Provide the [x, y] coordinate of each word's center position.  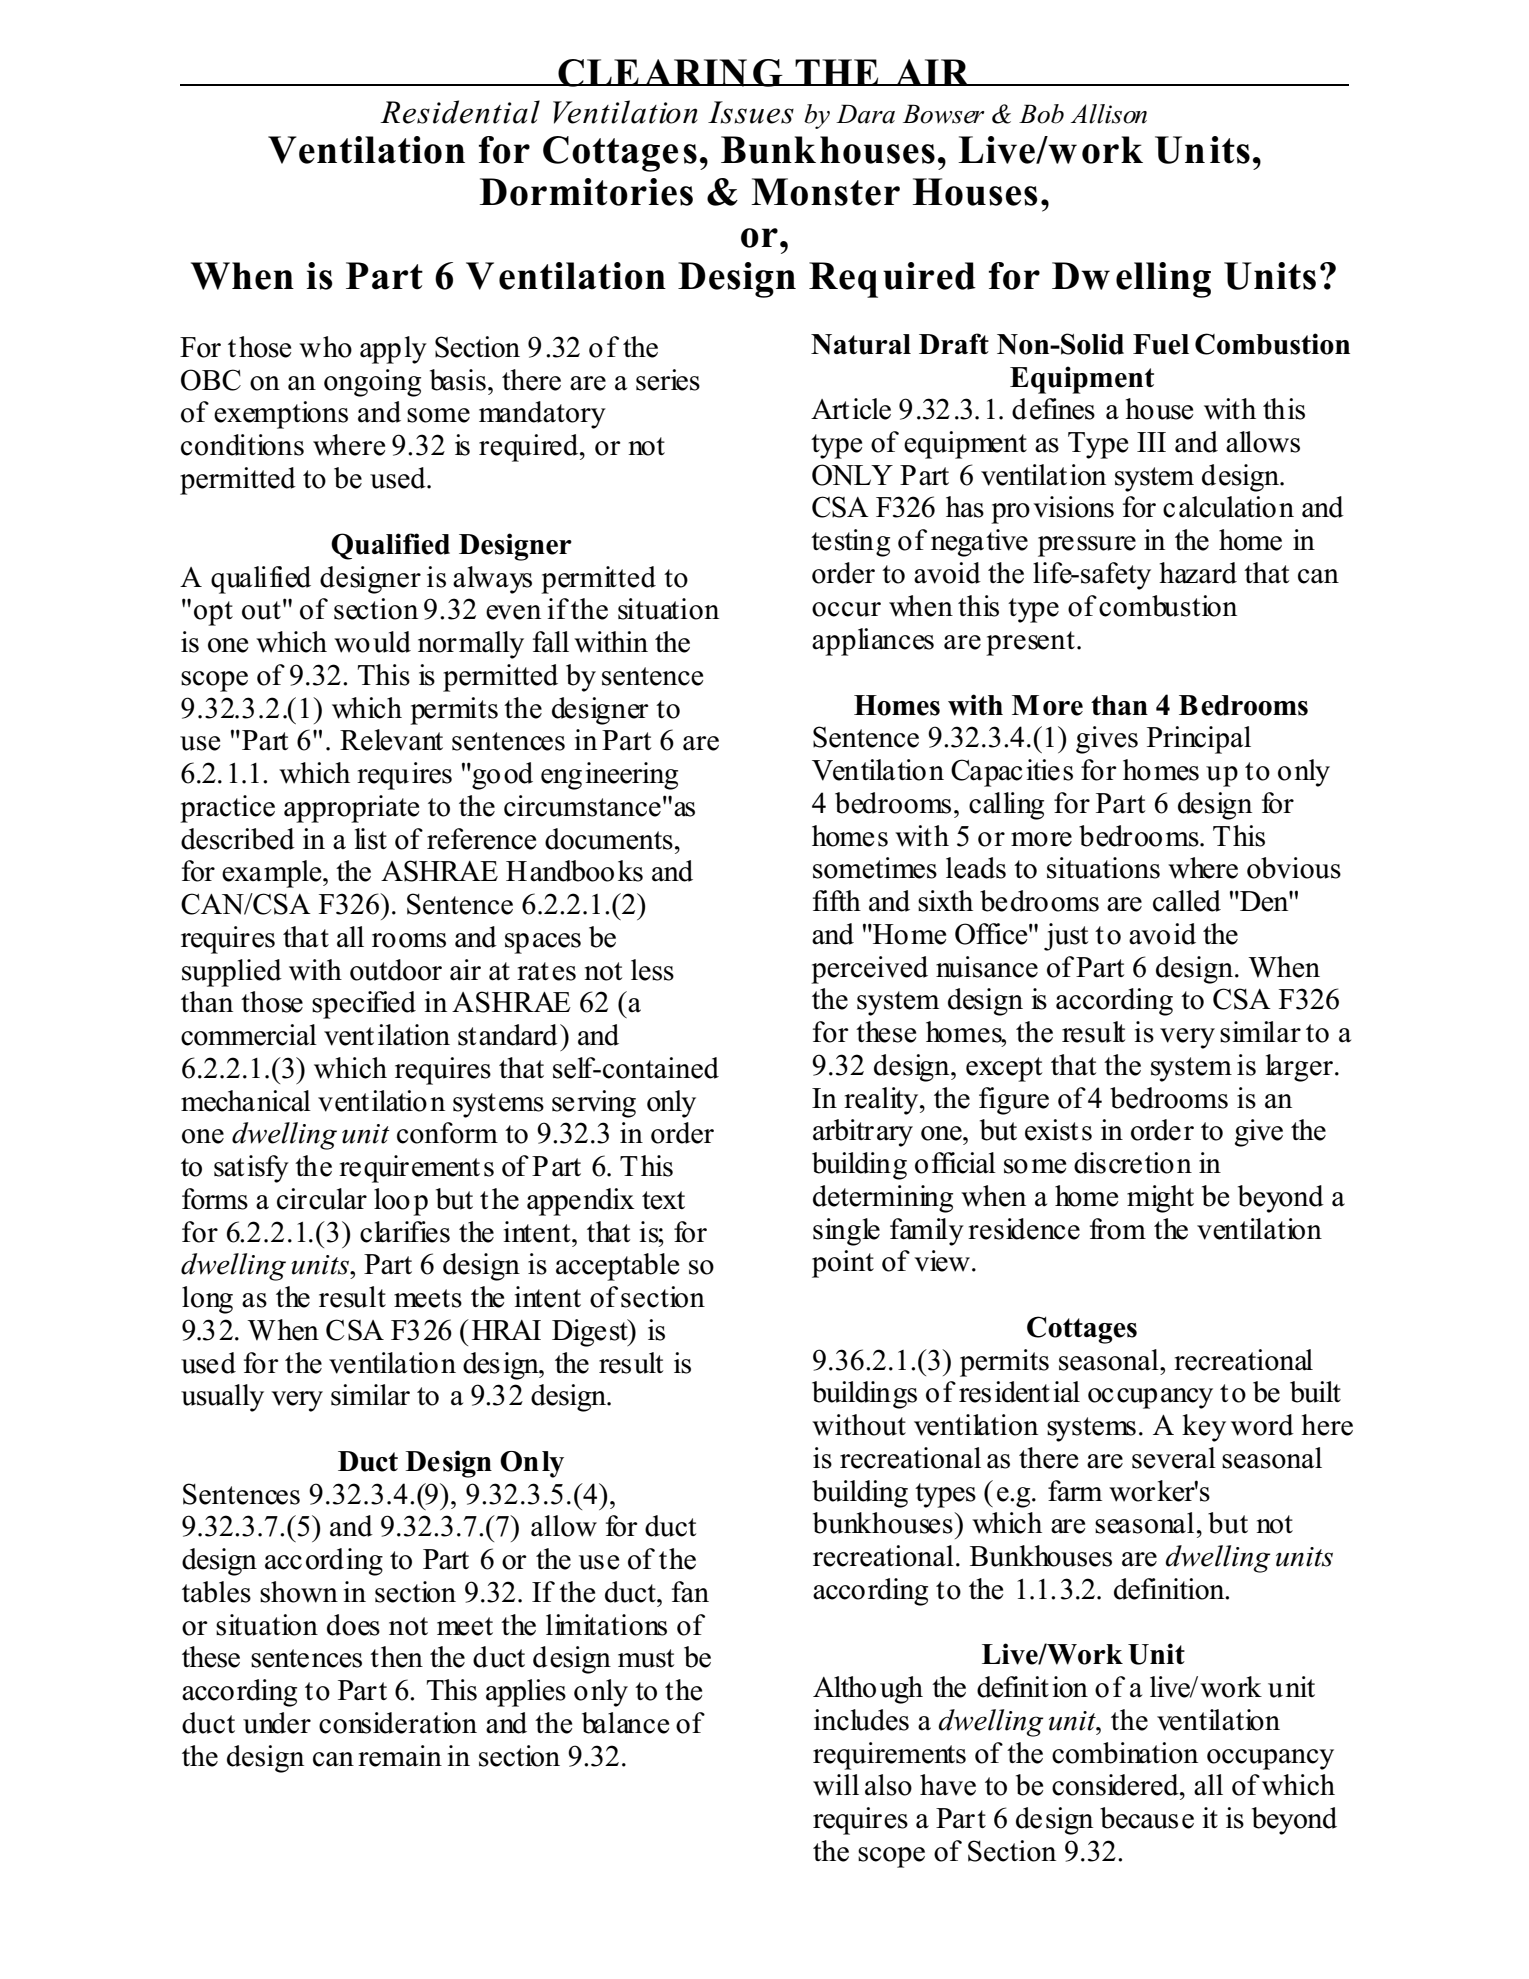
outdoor [396, 970]
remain [400, 1756]
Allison [1109, 114]
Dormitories [586, 192]
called [1187, 901]
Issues [751, 112]
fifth [837, 900]
